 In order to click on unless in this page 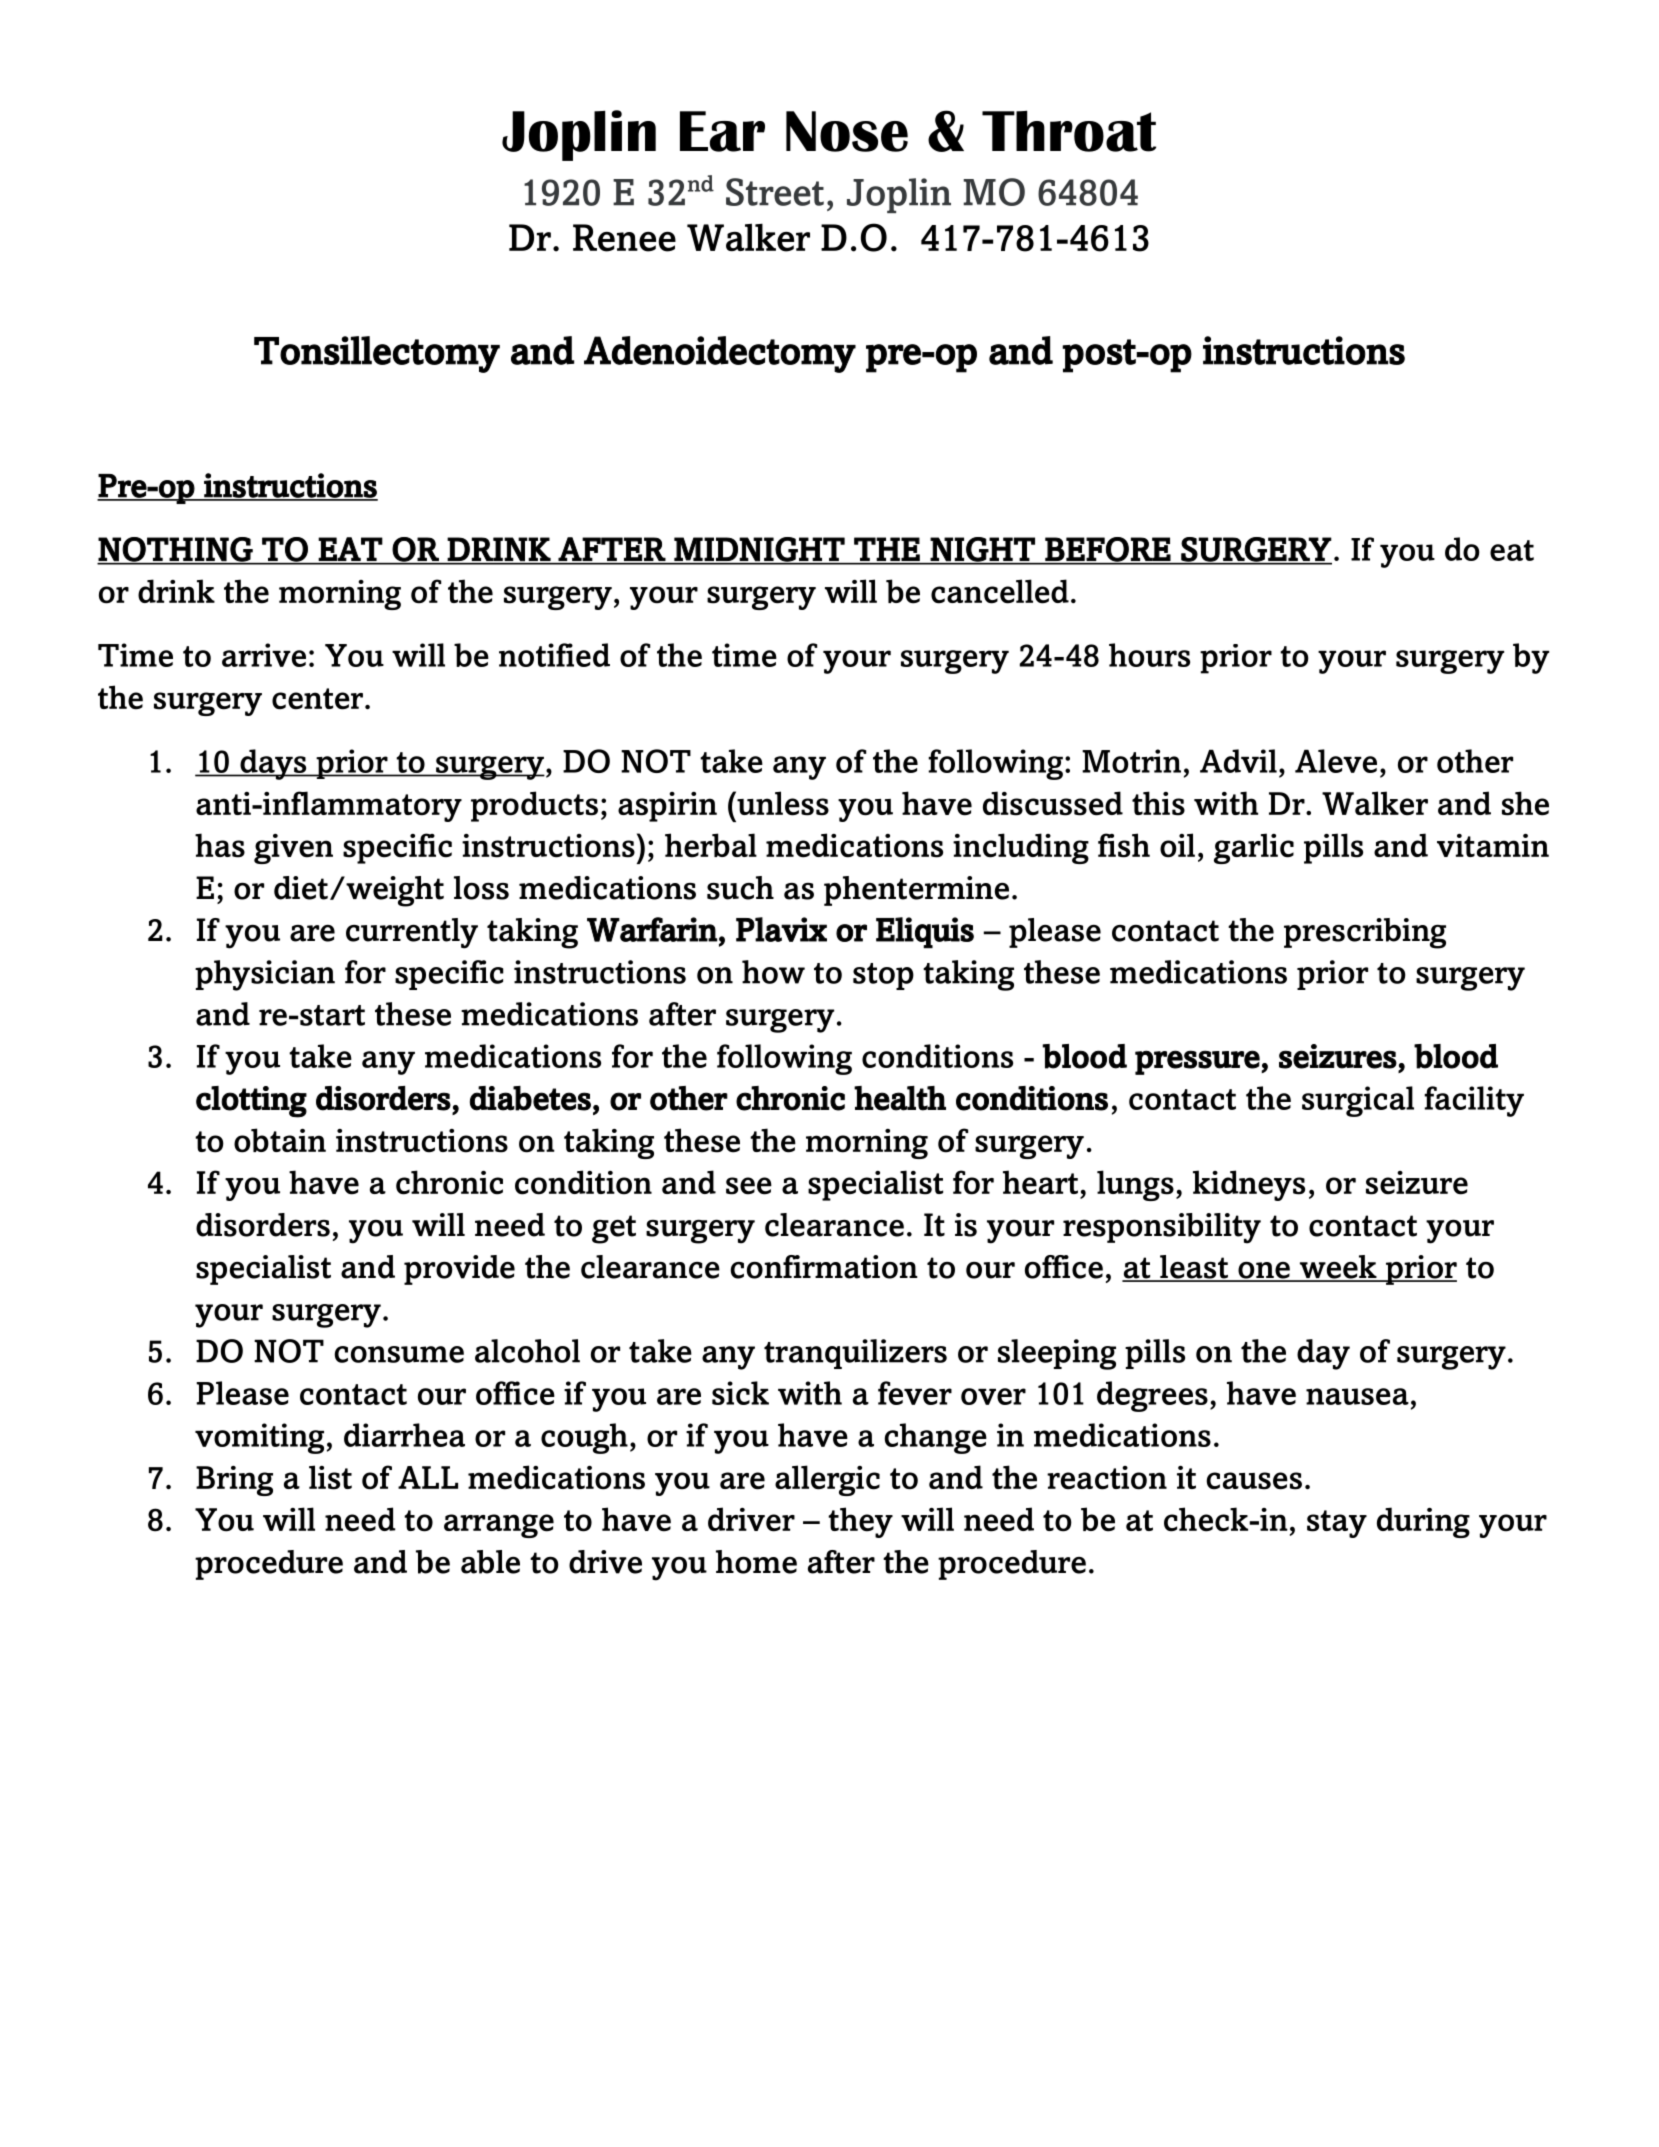, I will do `click(782, 803)`.
